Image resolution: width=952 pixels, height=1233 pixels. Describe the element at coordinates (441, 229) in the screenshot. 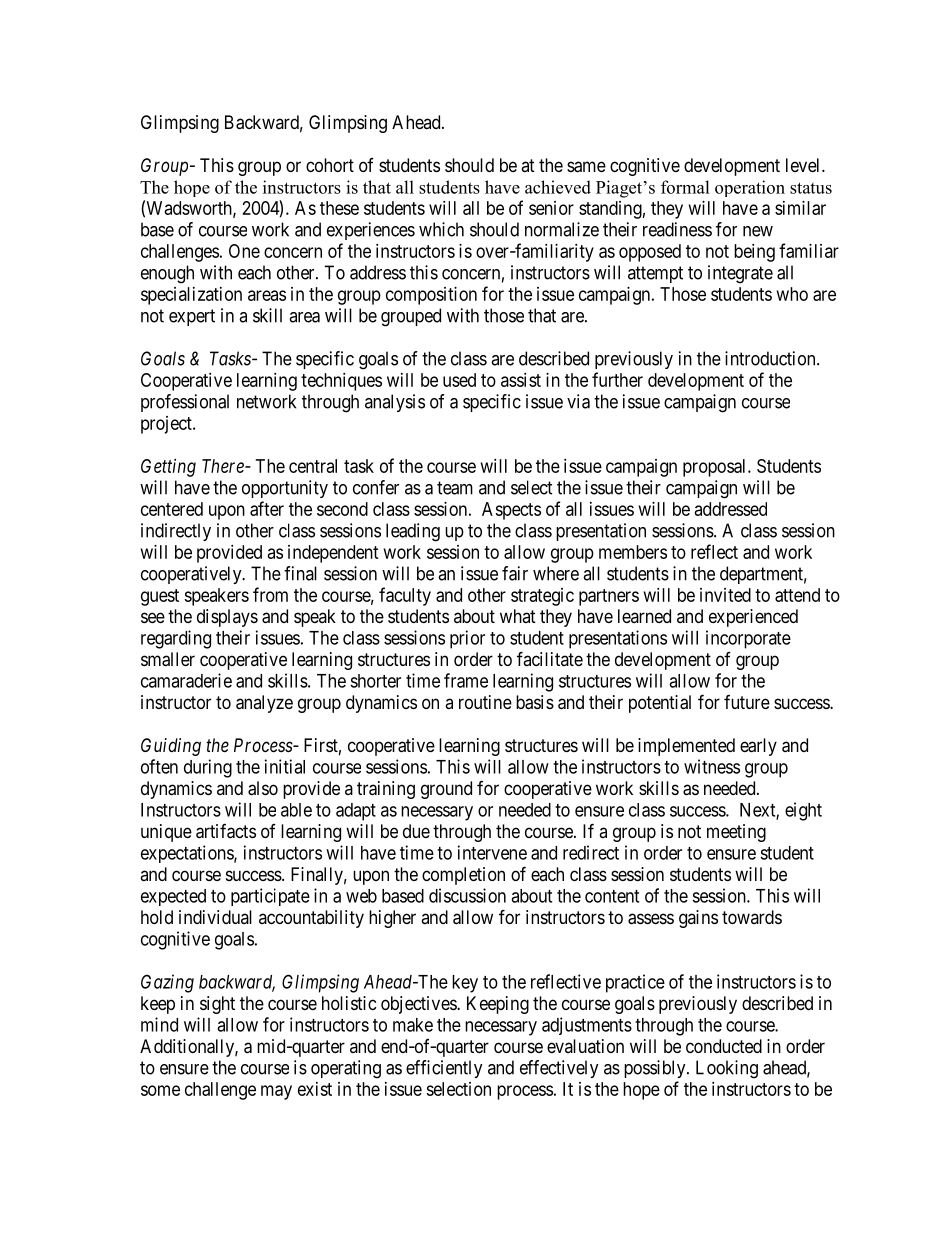

I see `which` at that location.
